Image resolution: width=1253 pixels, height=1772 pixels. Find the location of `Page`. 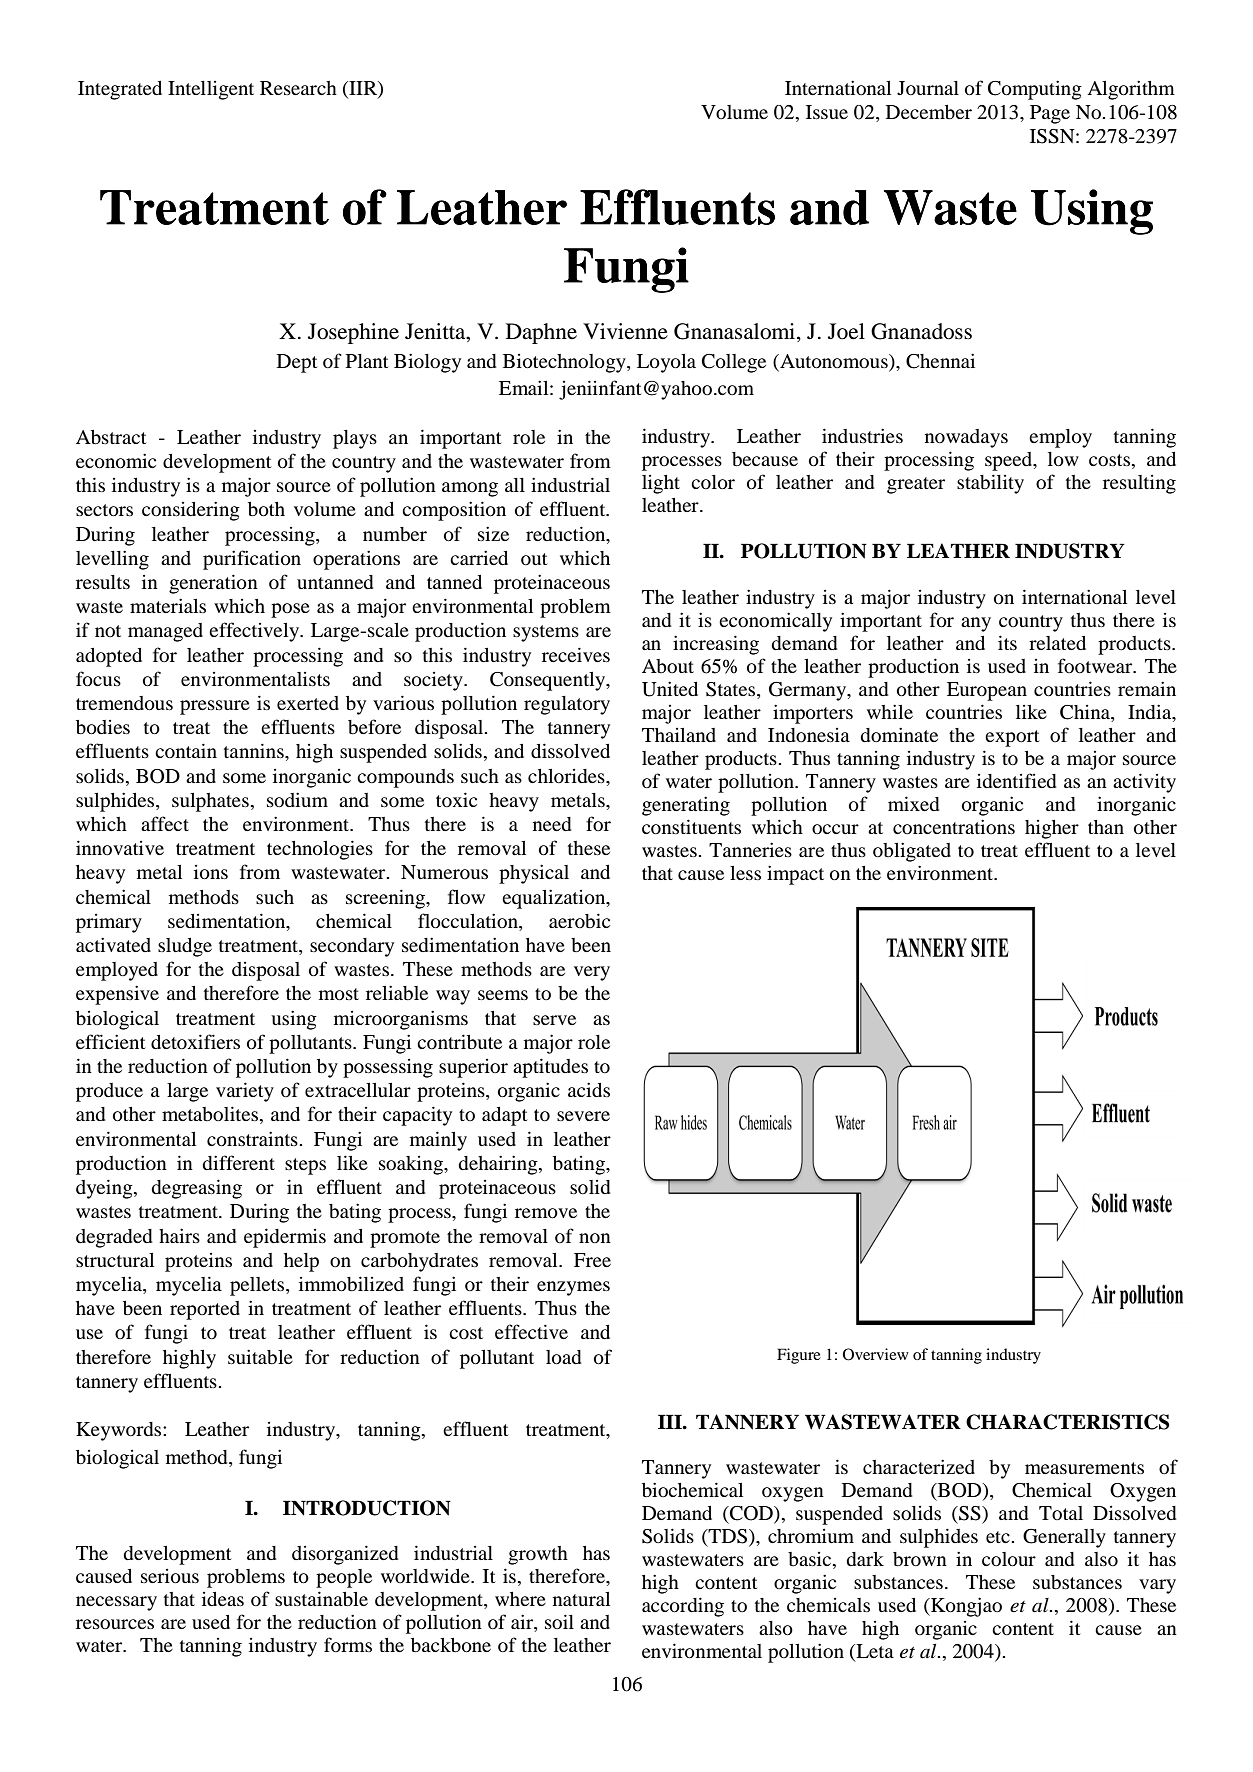

Page is located at coordinates (1050, 114).
